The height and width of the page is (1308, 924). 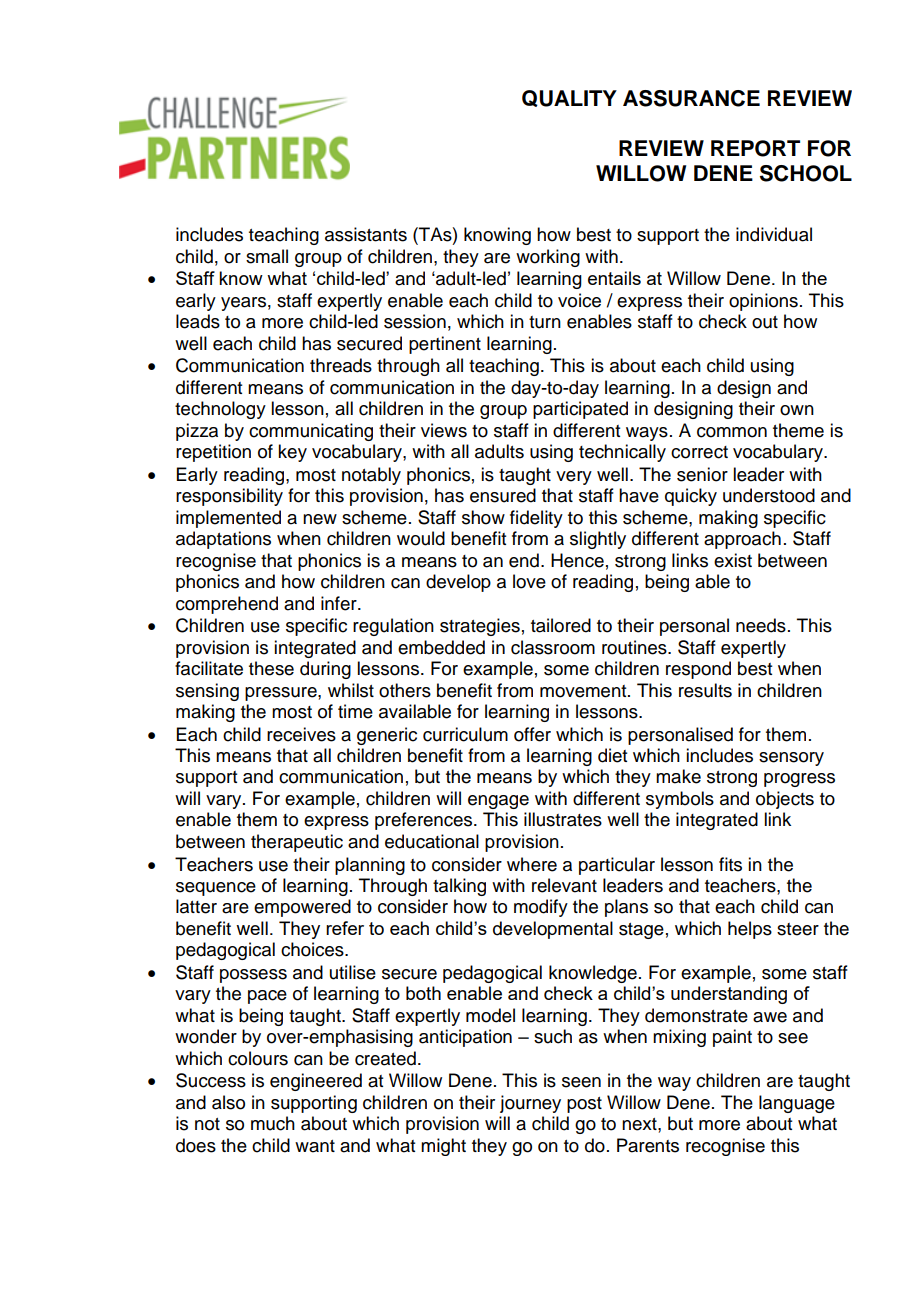 What do you see at coordinates (569, 98) in the page?
I see `QUALITY` at bounding box center [569, 98].
